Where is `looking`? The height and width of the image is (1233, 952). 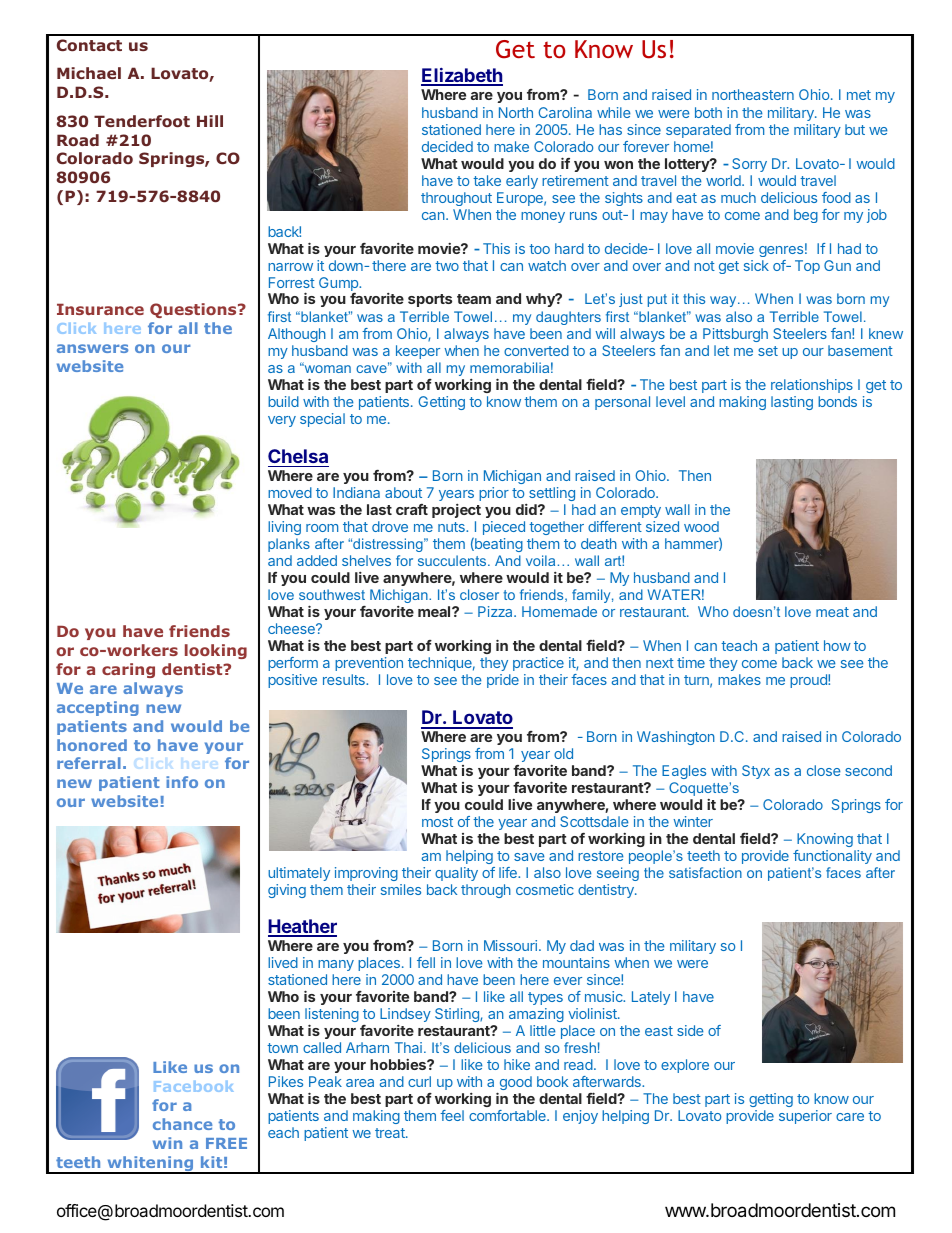
looking is located at coordinates (216, 651).
